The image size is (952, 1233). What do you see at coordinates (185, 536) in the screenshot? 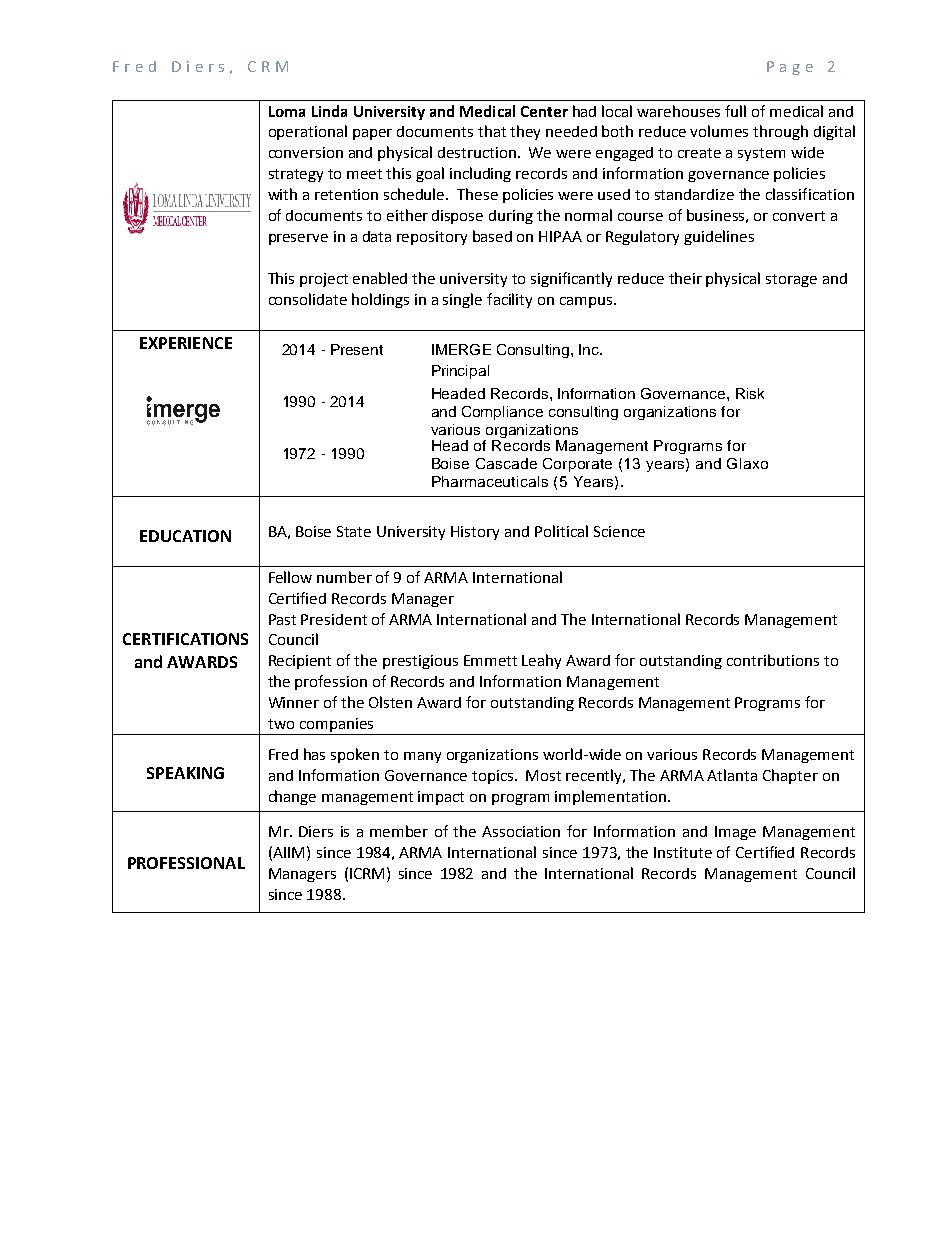
I see `EDUCATION` at bounding box center [185, 536].
